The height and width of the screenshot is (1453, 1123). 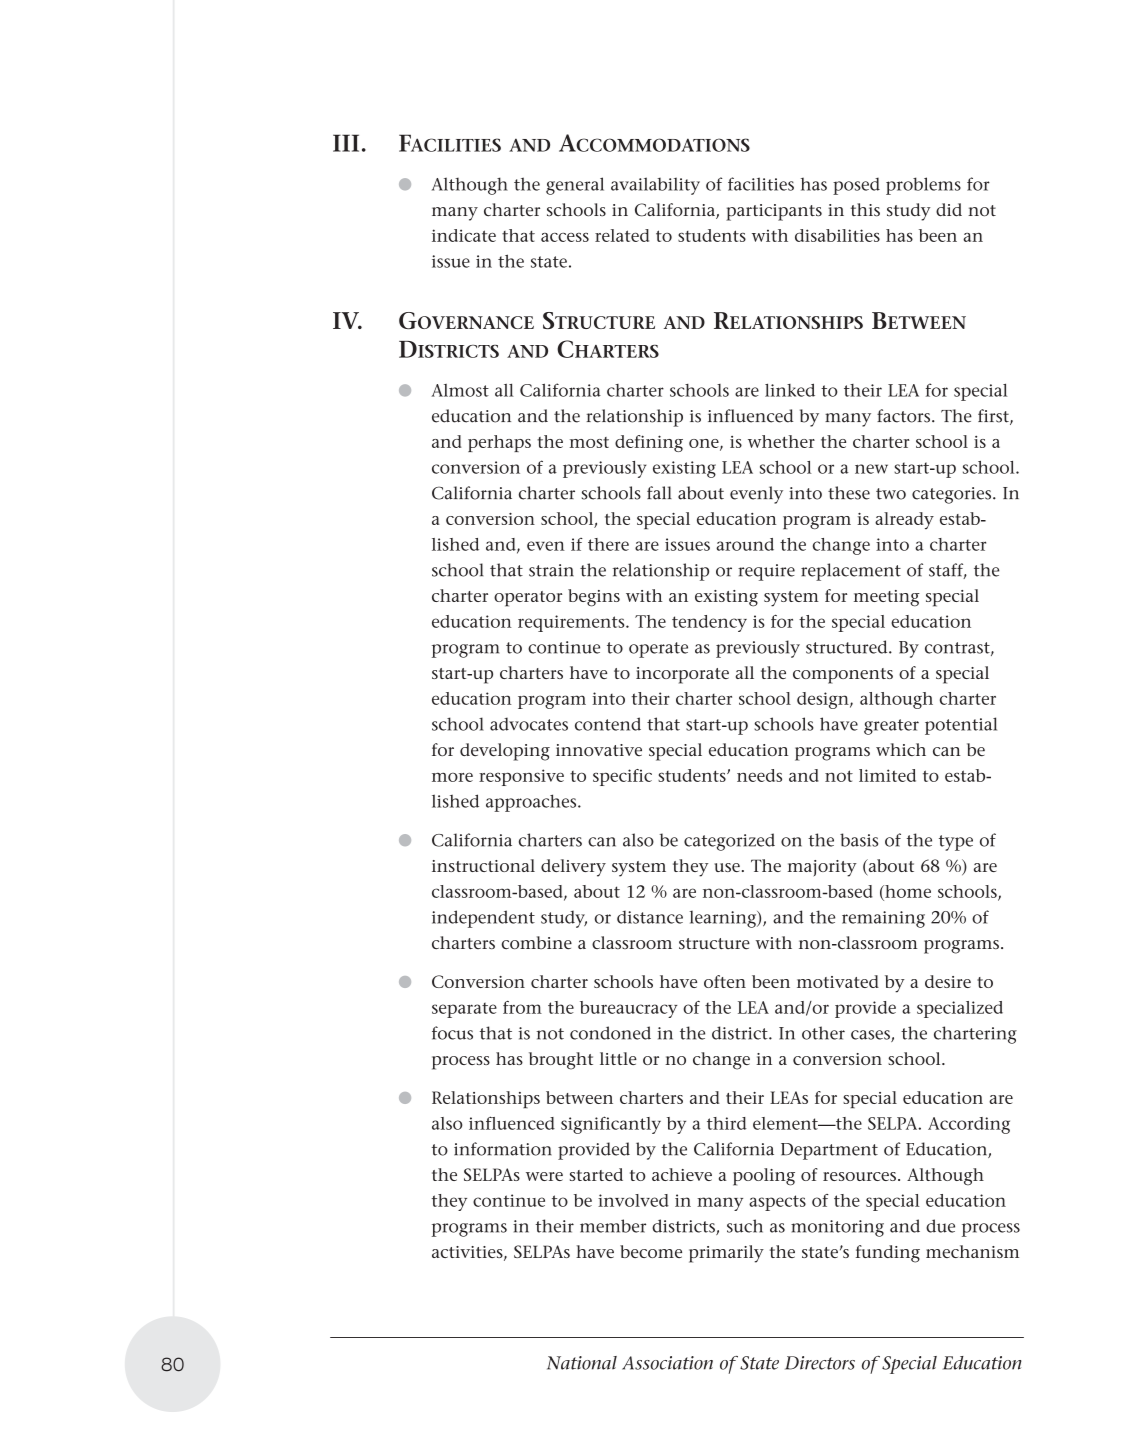 What do you see at coordinates (528, 599) in the screenshot?
I see `operator` at bounding box center [528, 599].
